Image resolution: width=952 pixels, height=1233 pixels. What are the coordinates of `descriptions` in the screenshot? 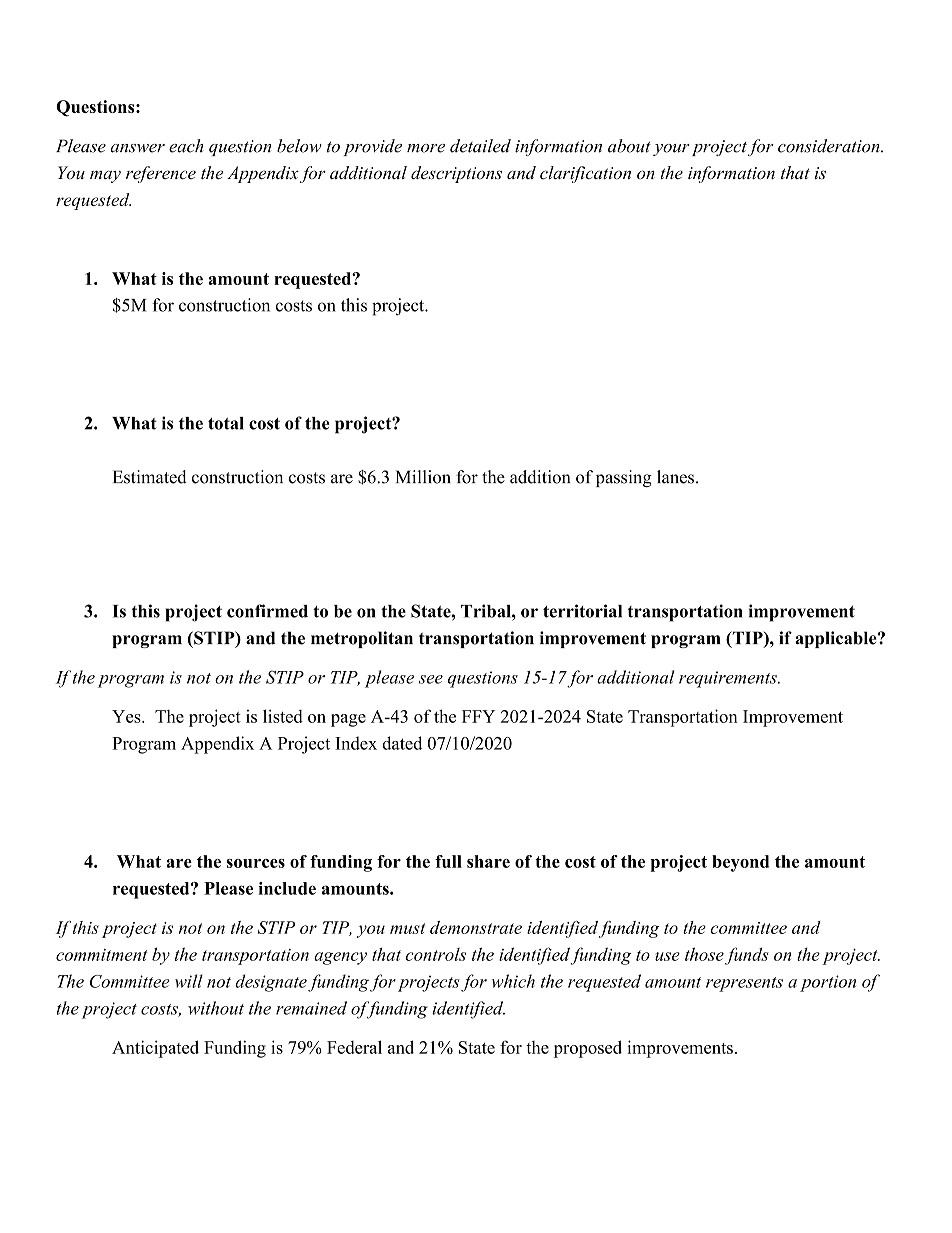 It's located at (456, 174).
